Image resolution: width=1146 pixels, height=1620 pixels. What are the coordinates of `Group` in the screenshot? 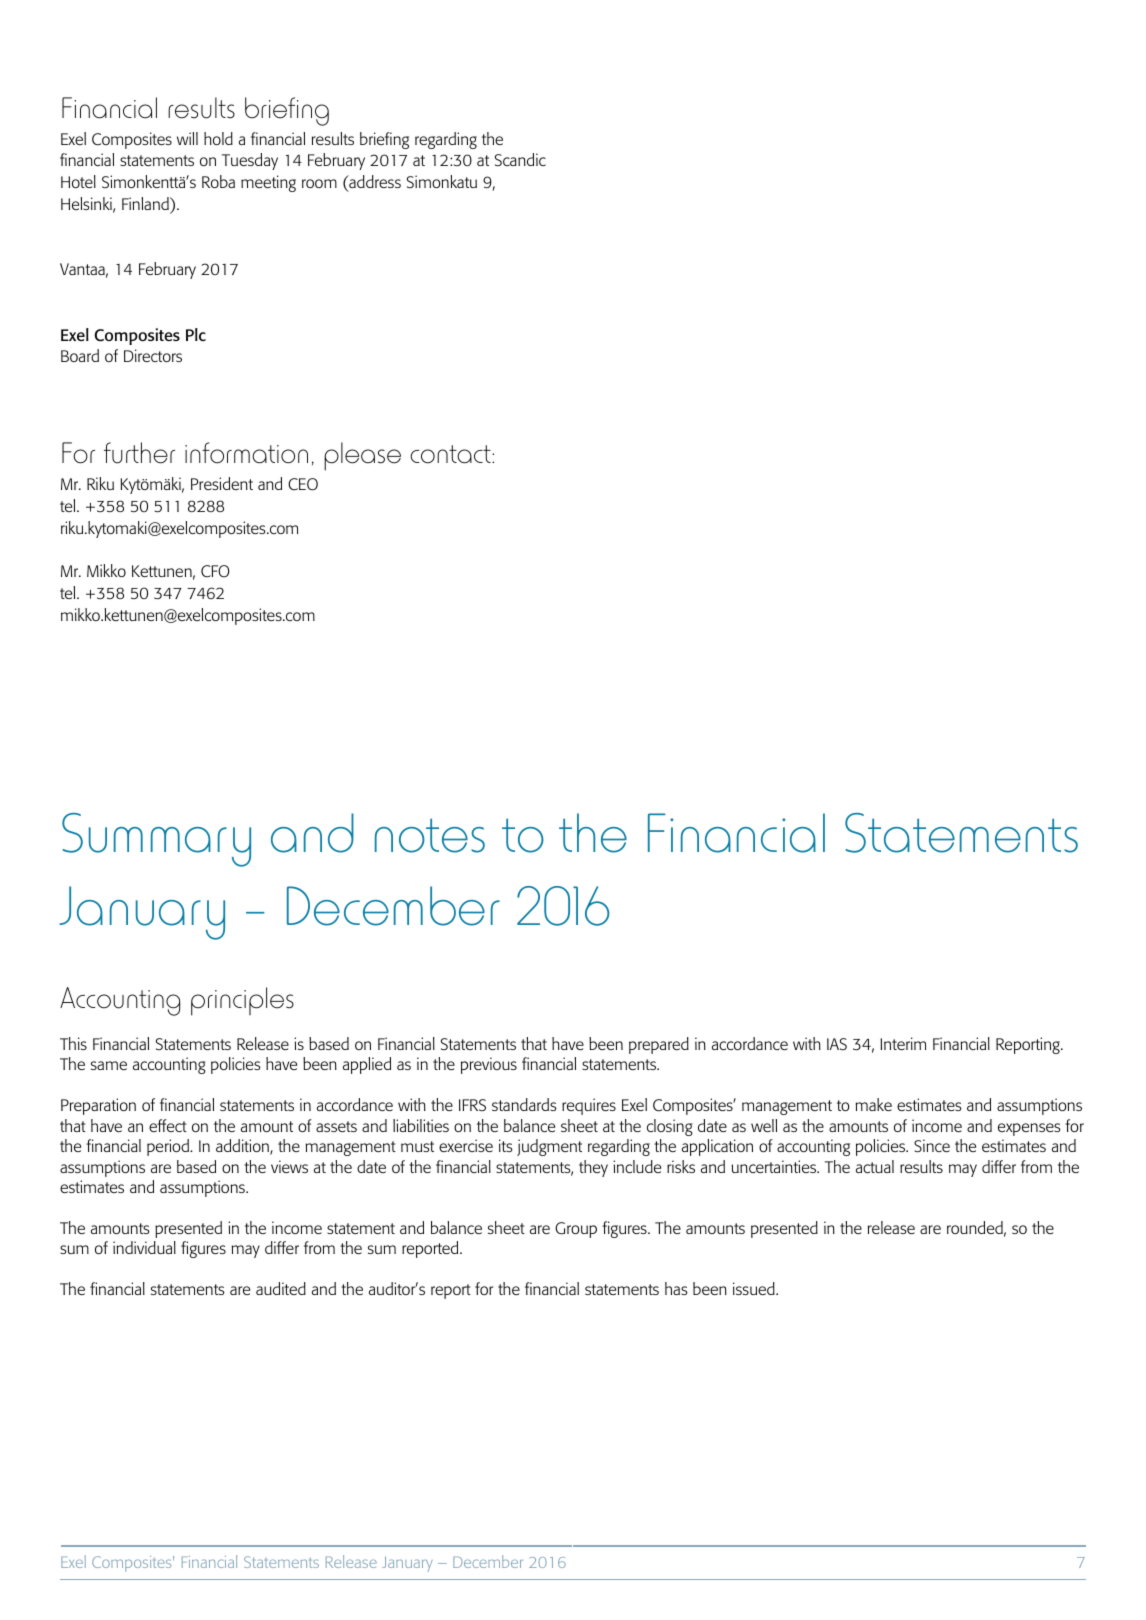 It's located at (576, 1230).
